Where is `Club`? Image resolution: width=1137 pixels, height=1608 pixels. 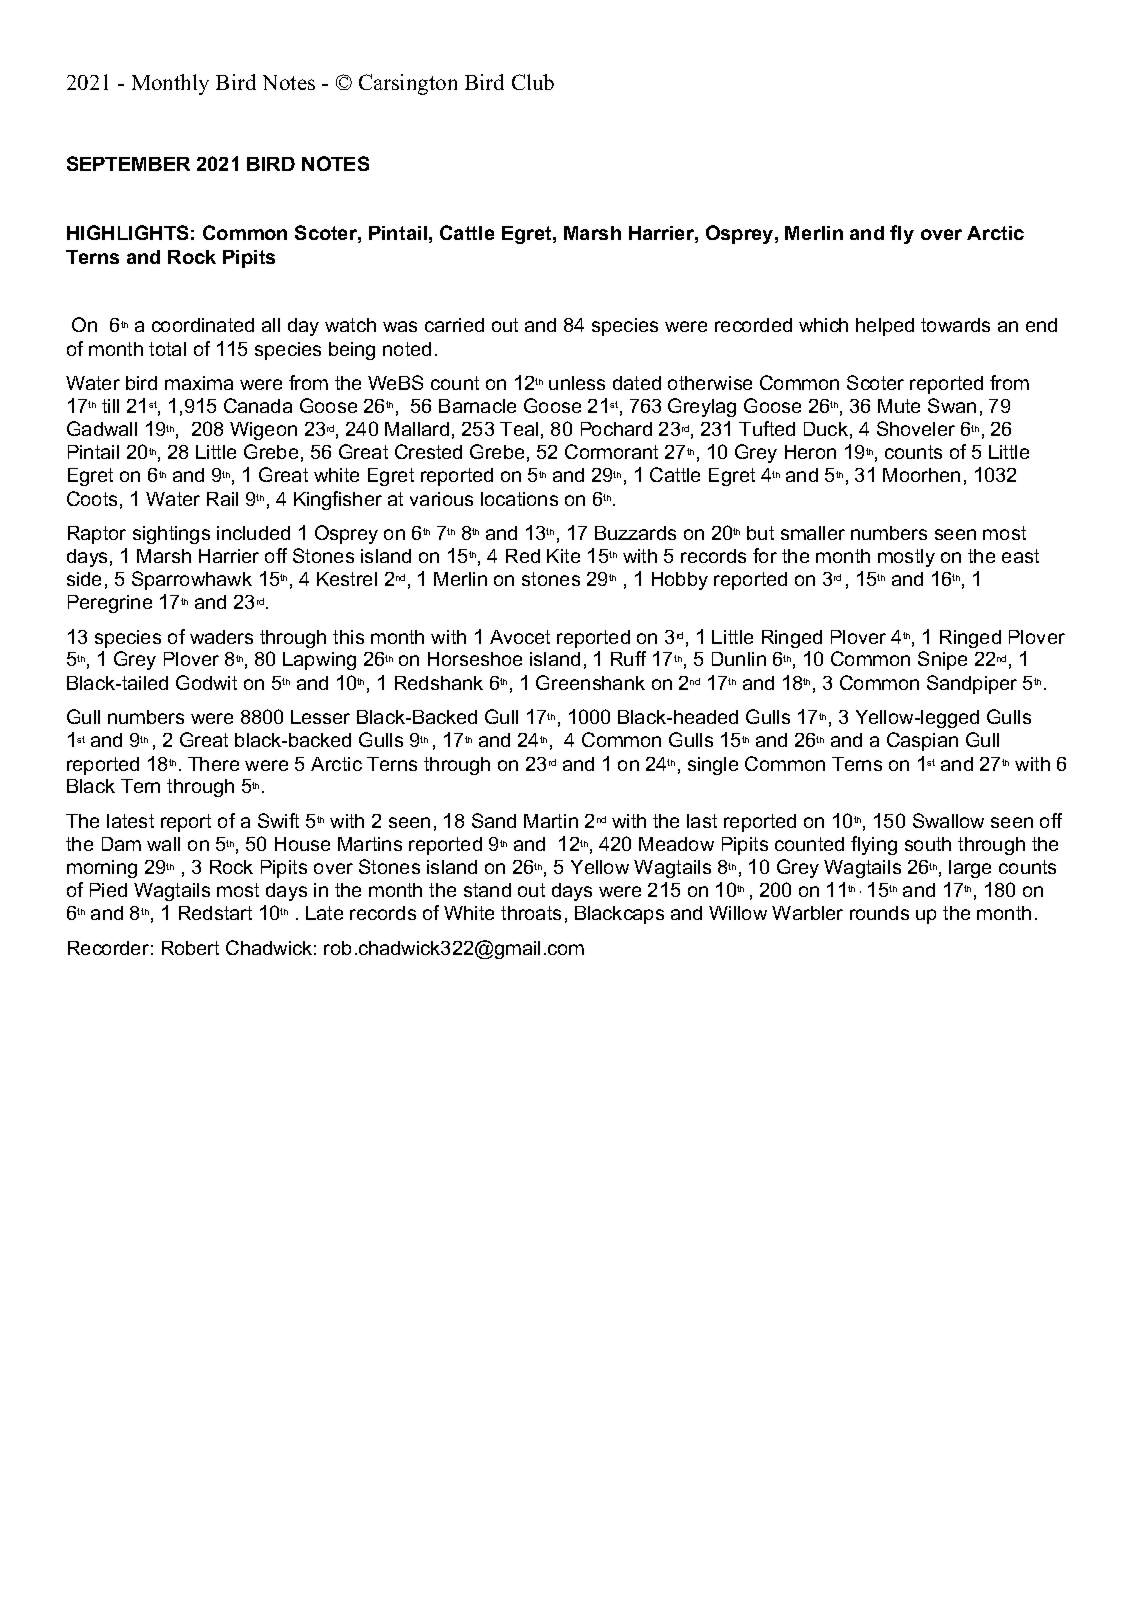
Club is located at coordinates (533, 82).
